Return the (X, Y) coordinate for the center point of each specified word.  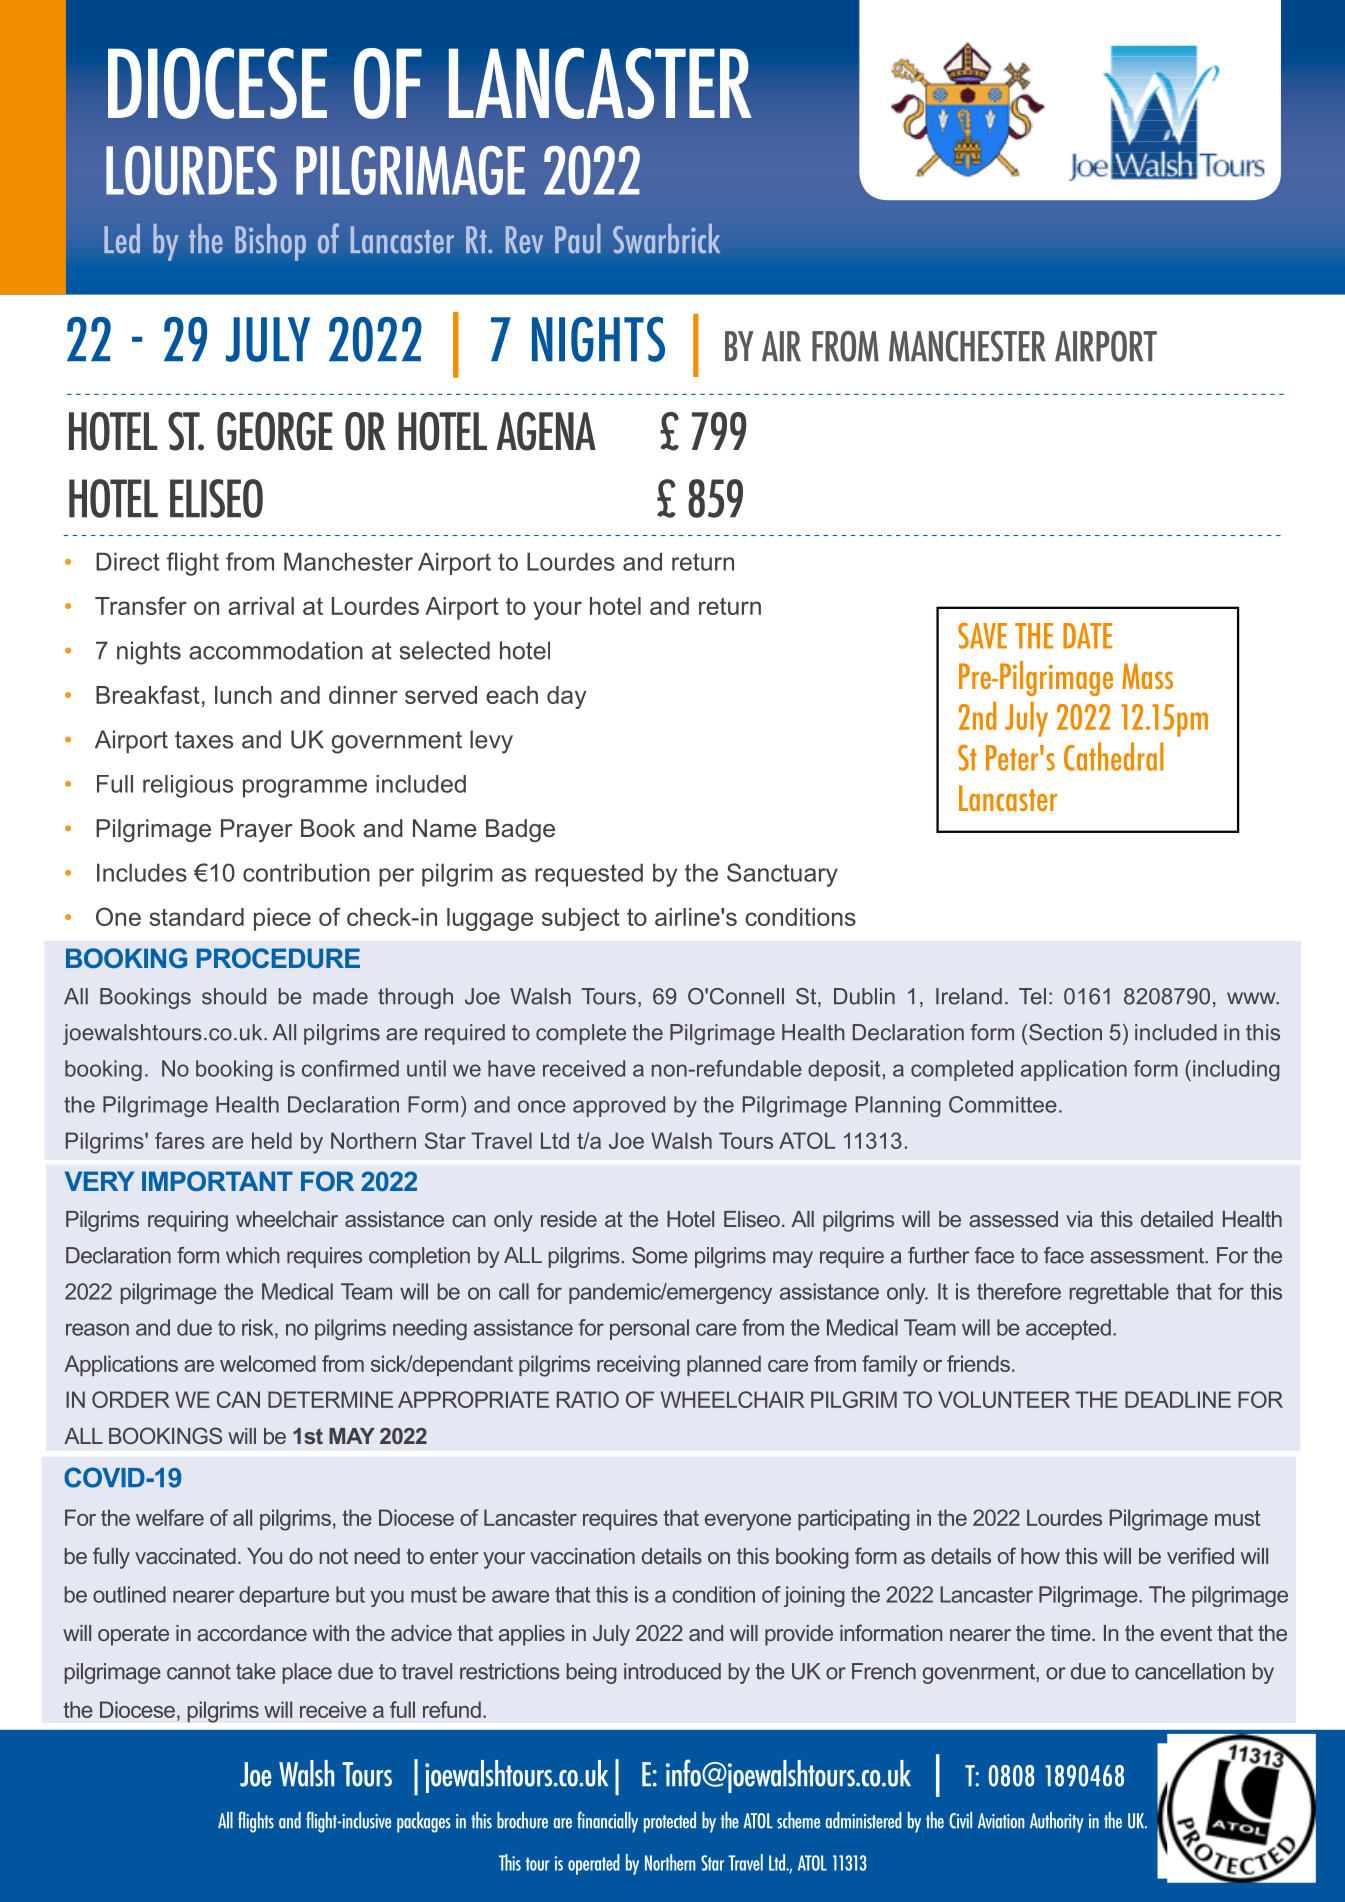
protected (670, 1822)
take (256, 1671)
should (234, 996)
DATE (1087, 636)
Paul (578, 239)
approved (619, 1106)
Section (1065, 1032)
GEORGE (275, 431)
